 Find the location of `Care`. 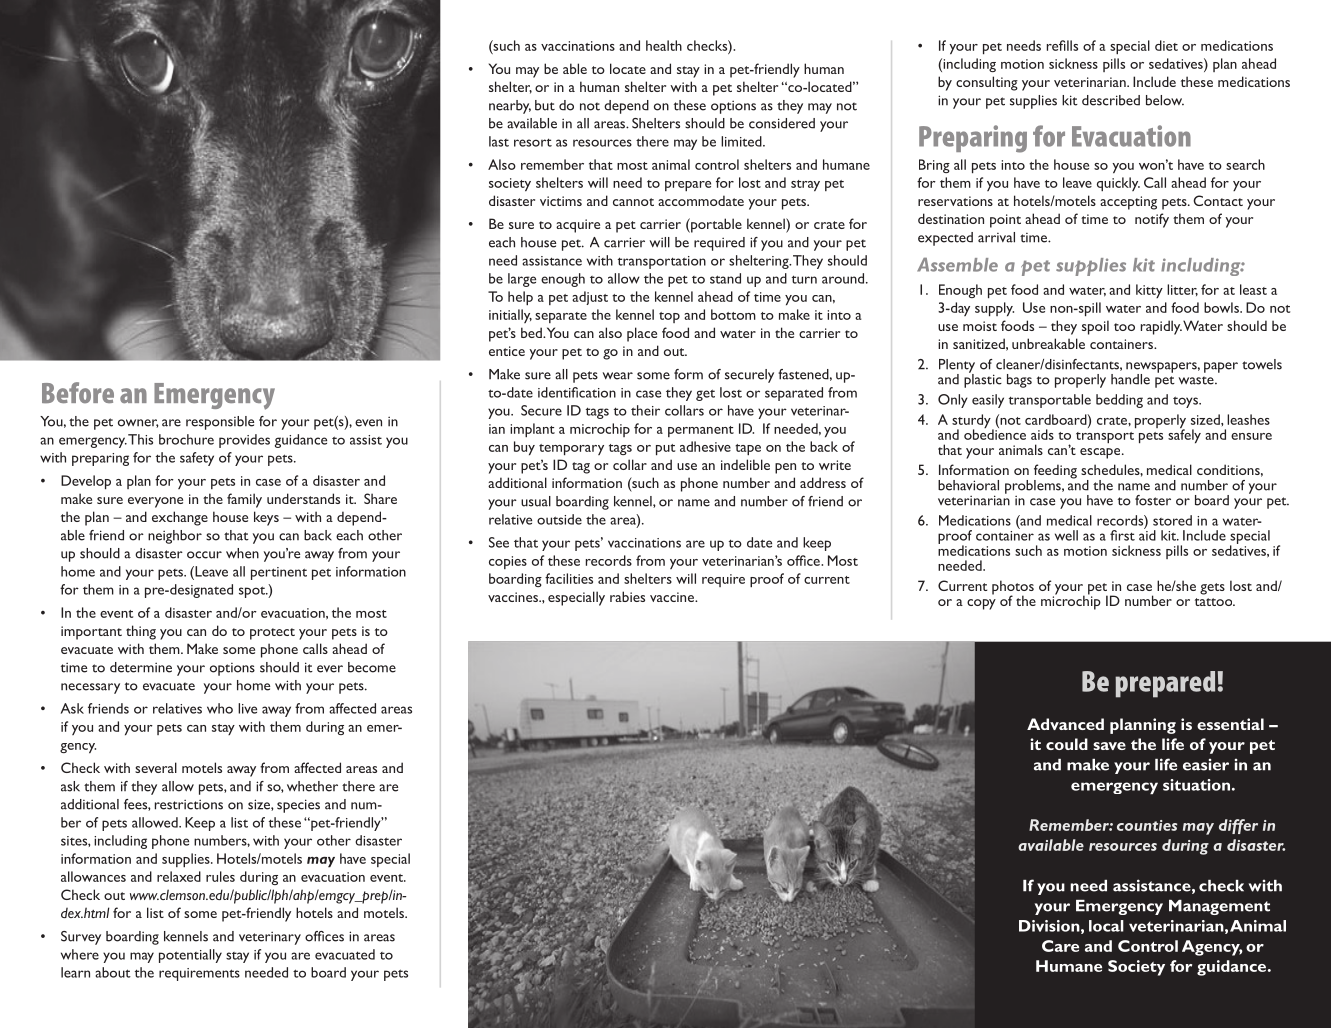

Care is located at coordinates (1060, 946).
